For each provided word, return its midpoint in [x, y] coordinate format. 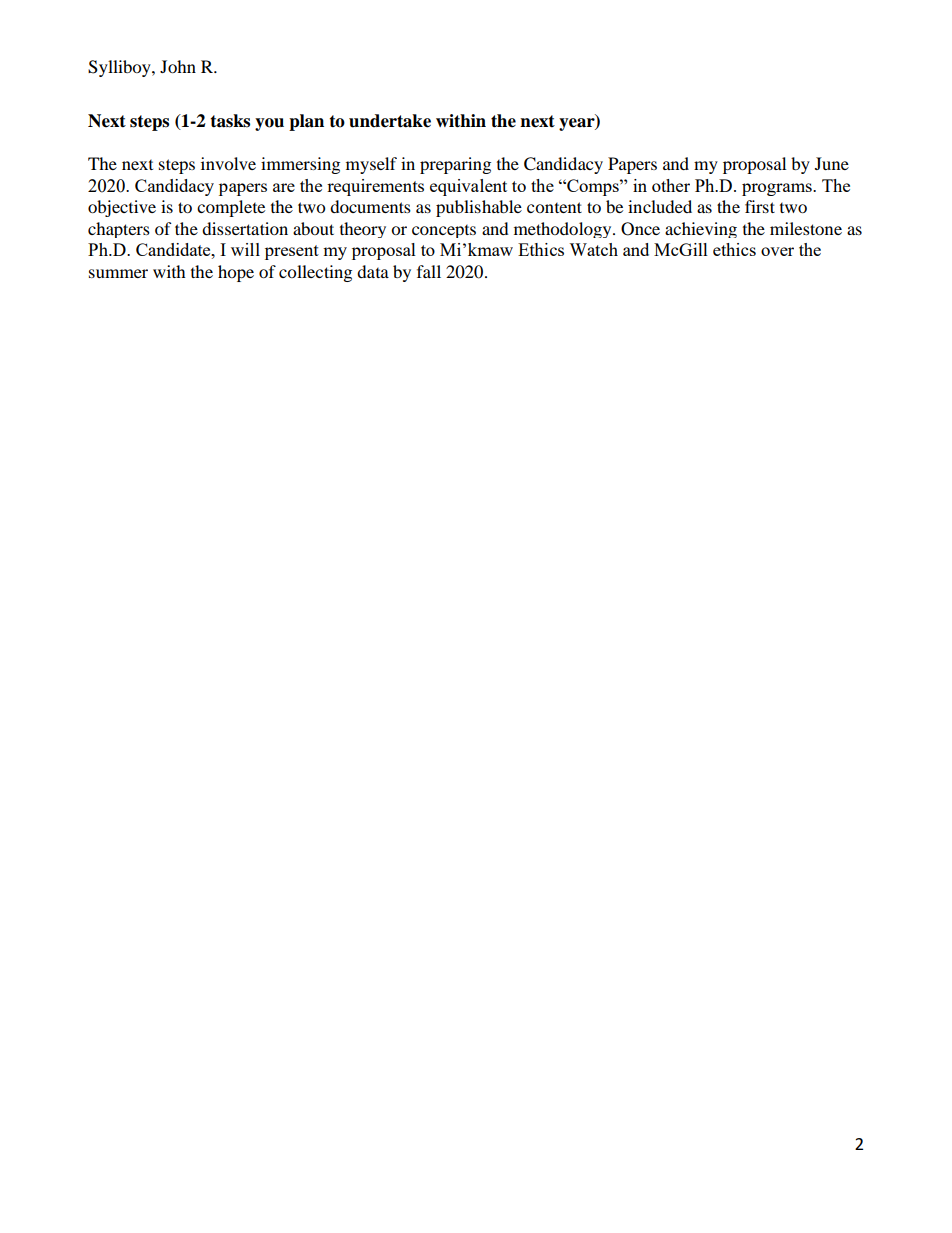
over [777, 251]
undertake [390, 121]
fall [429, 271]
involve [228, 163]
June [832, 163]
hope [236, 273]
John [178, 66]
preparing [455, 165]
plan [306, 122]
